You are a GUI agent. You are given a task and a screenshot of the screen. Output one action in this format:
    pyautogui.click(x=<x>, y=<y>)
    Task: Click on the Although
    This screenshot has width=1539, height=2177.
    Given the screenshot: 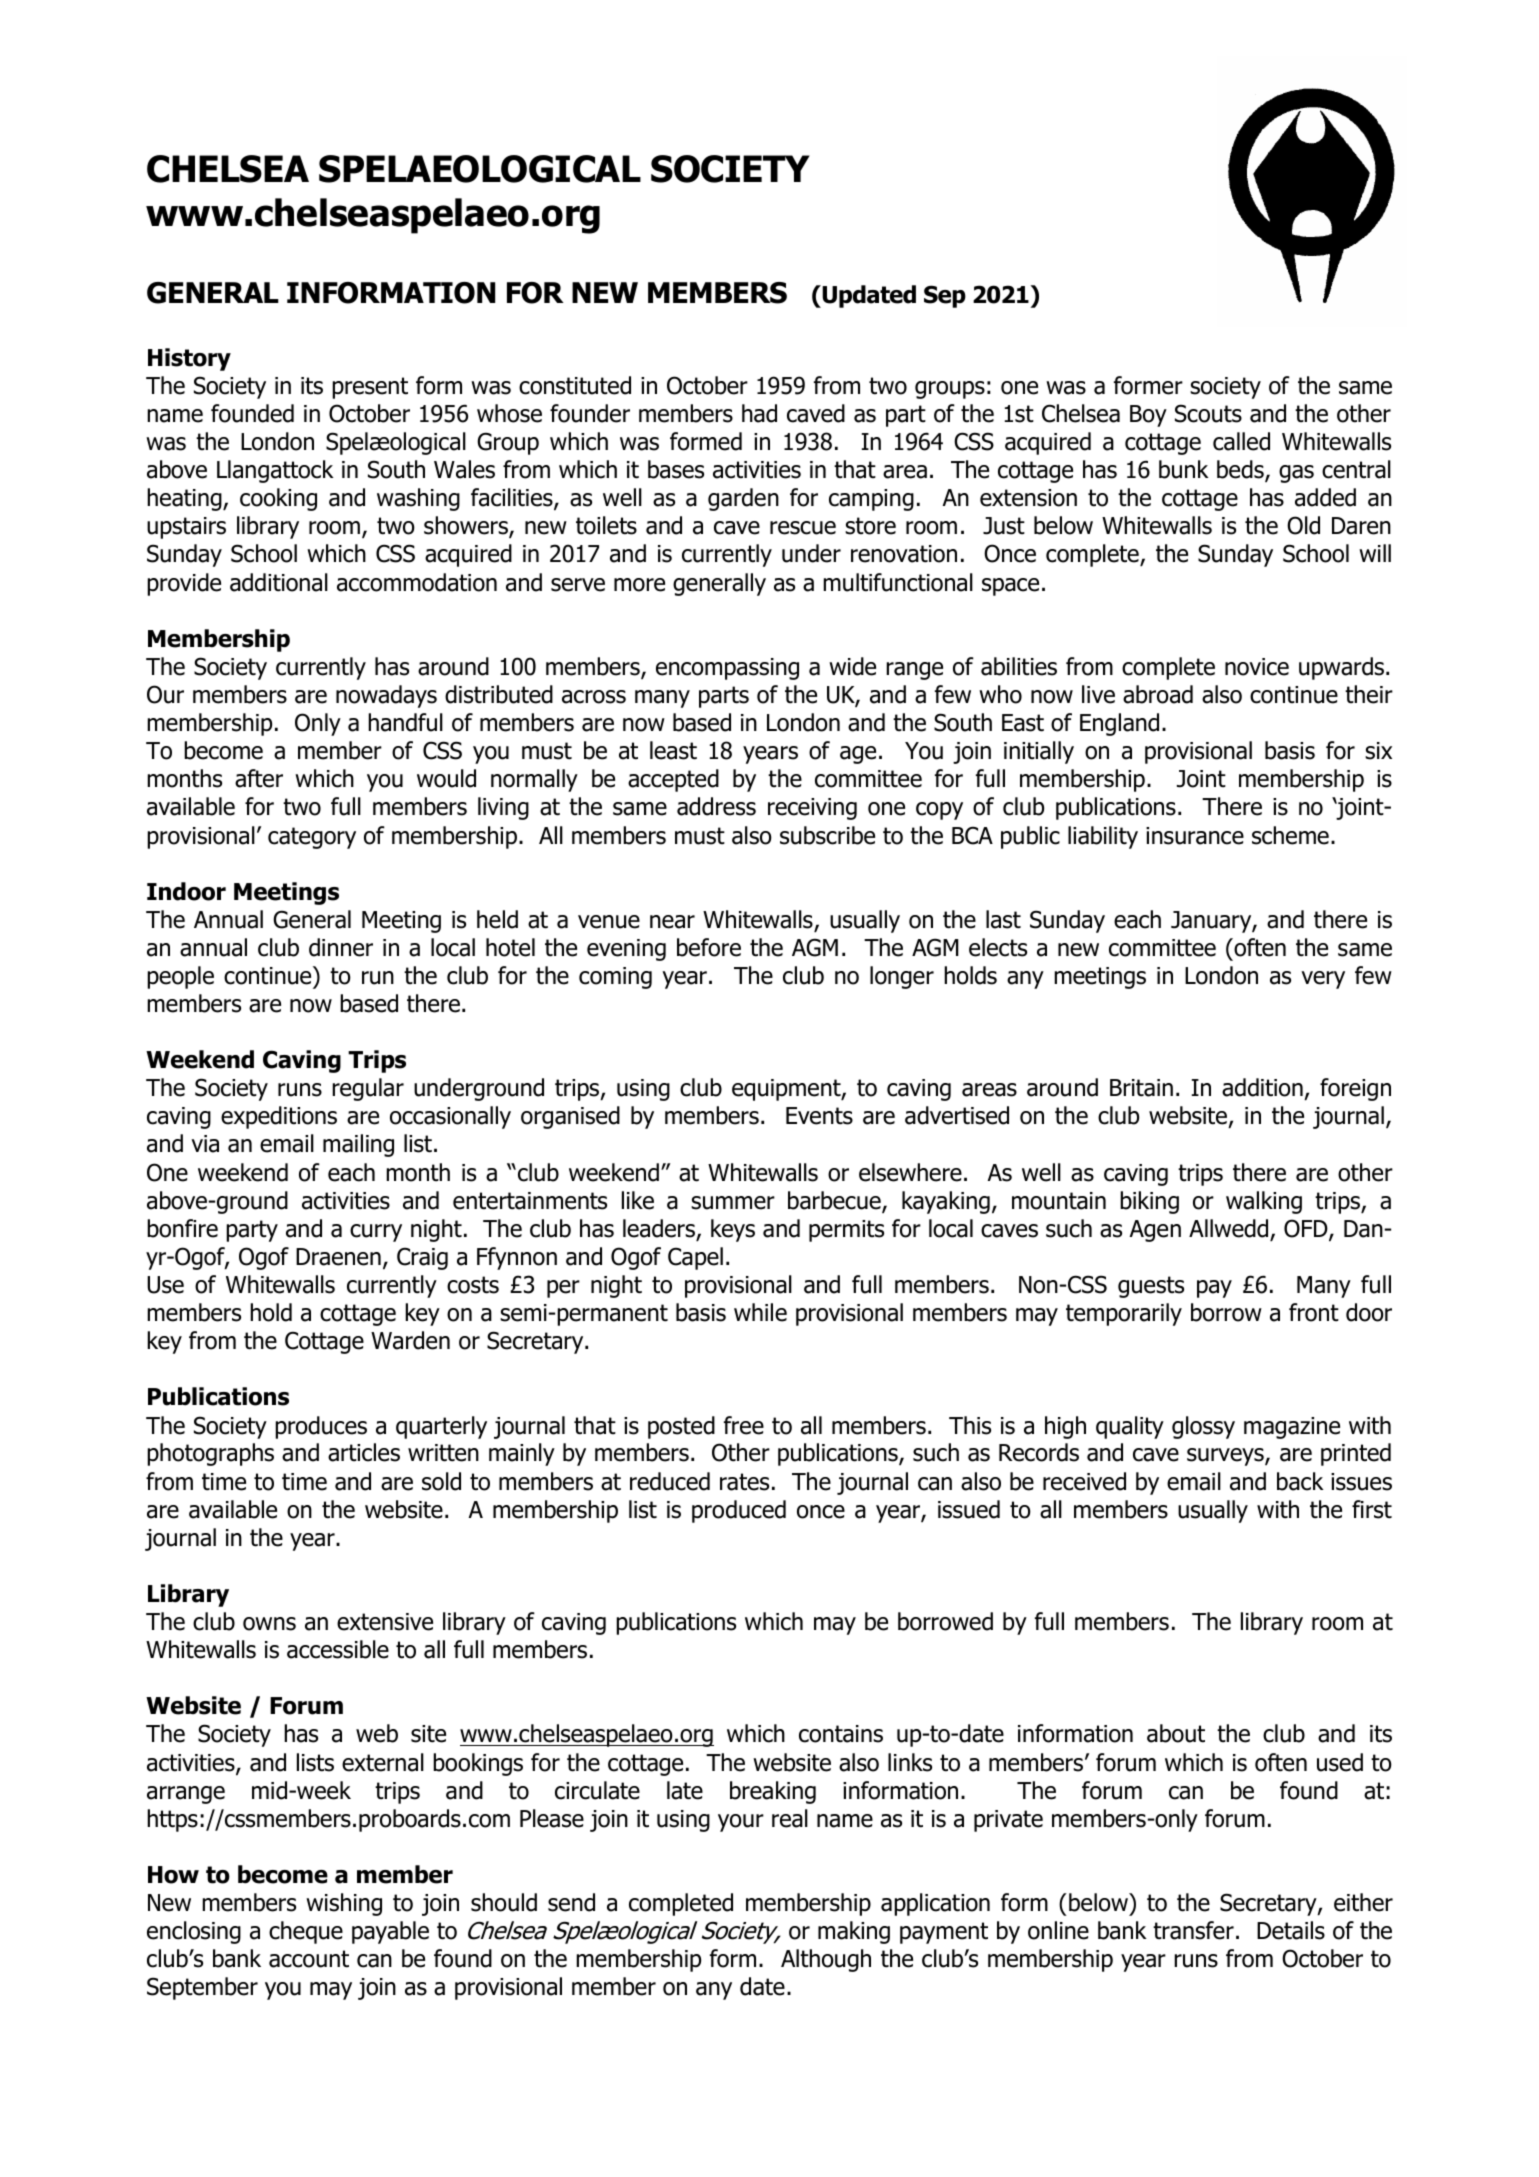 What is the action you would take?
    pyautogui.click(x=826, y=1960)
